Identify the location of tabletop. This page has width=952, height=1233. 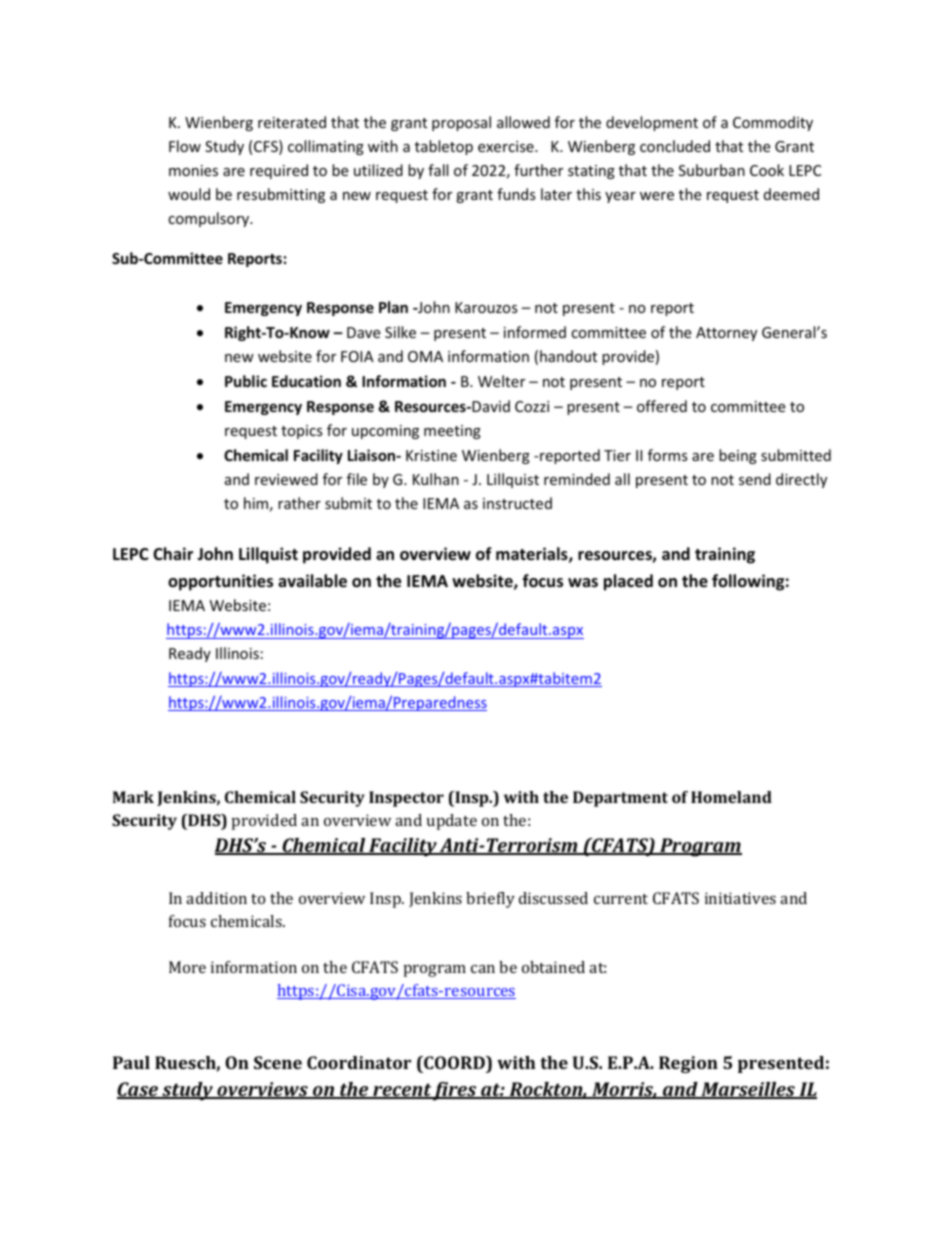
(444, 147).
